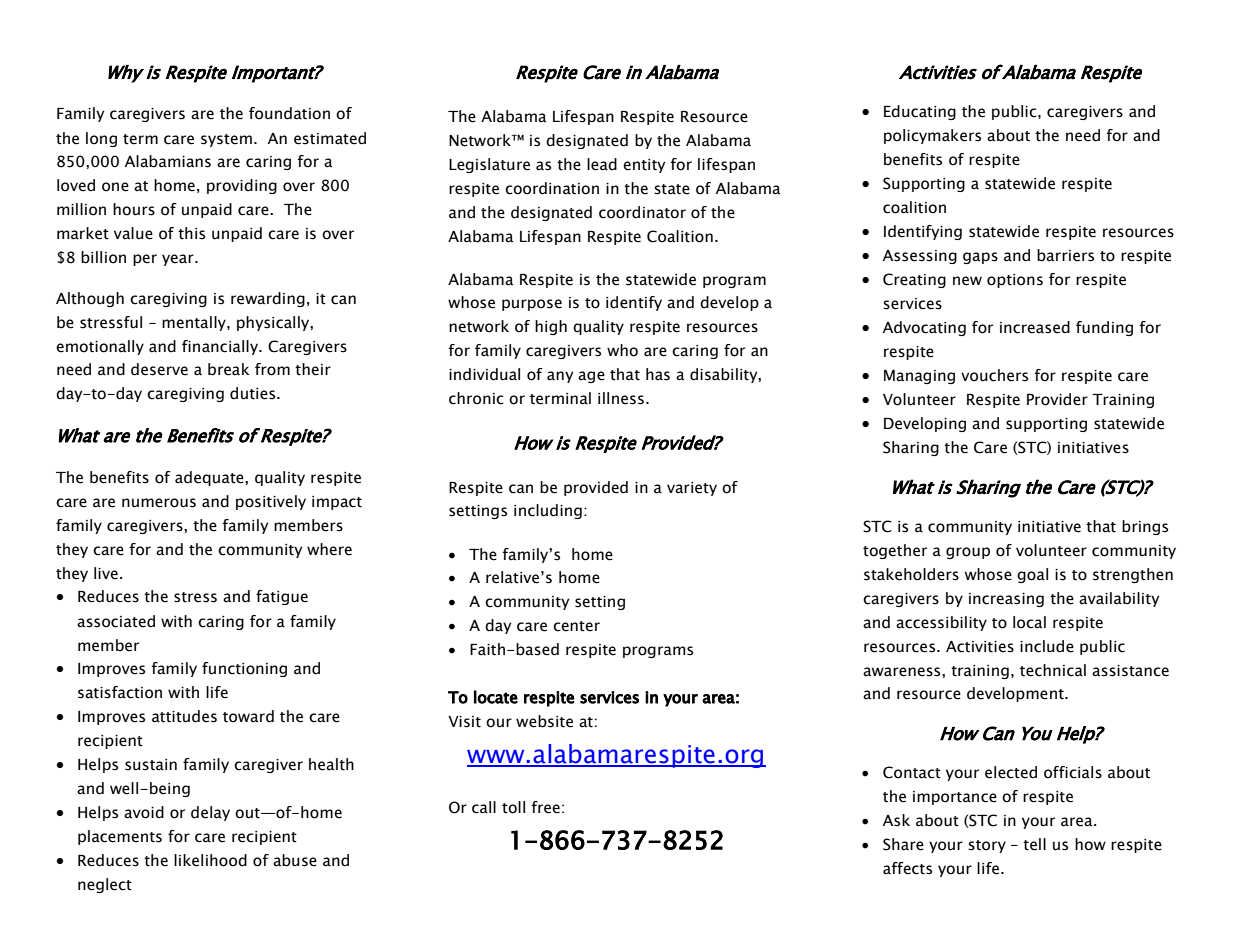 The width and height of the screenshot is (1233, 952). What do you see at coordinates (548, 511) in the screenshot?
I see `including` at bounding box center [548, 511].
